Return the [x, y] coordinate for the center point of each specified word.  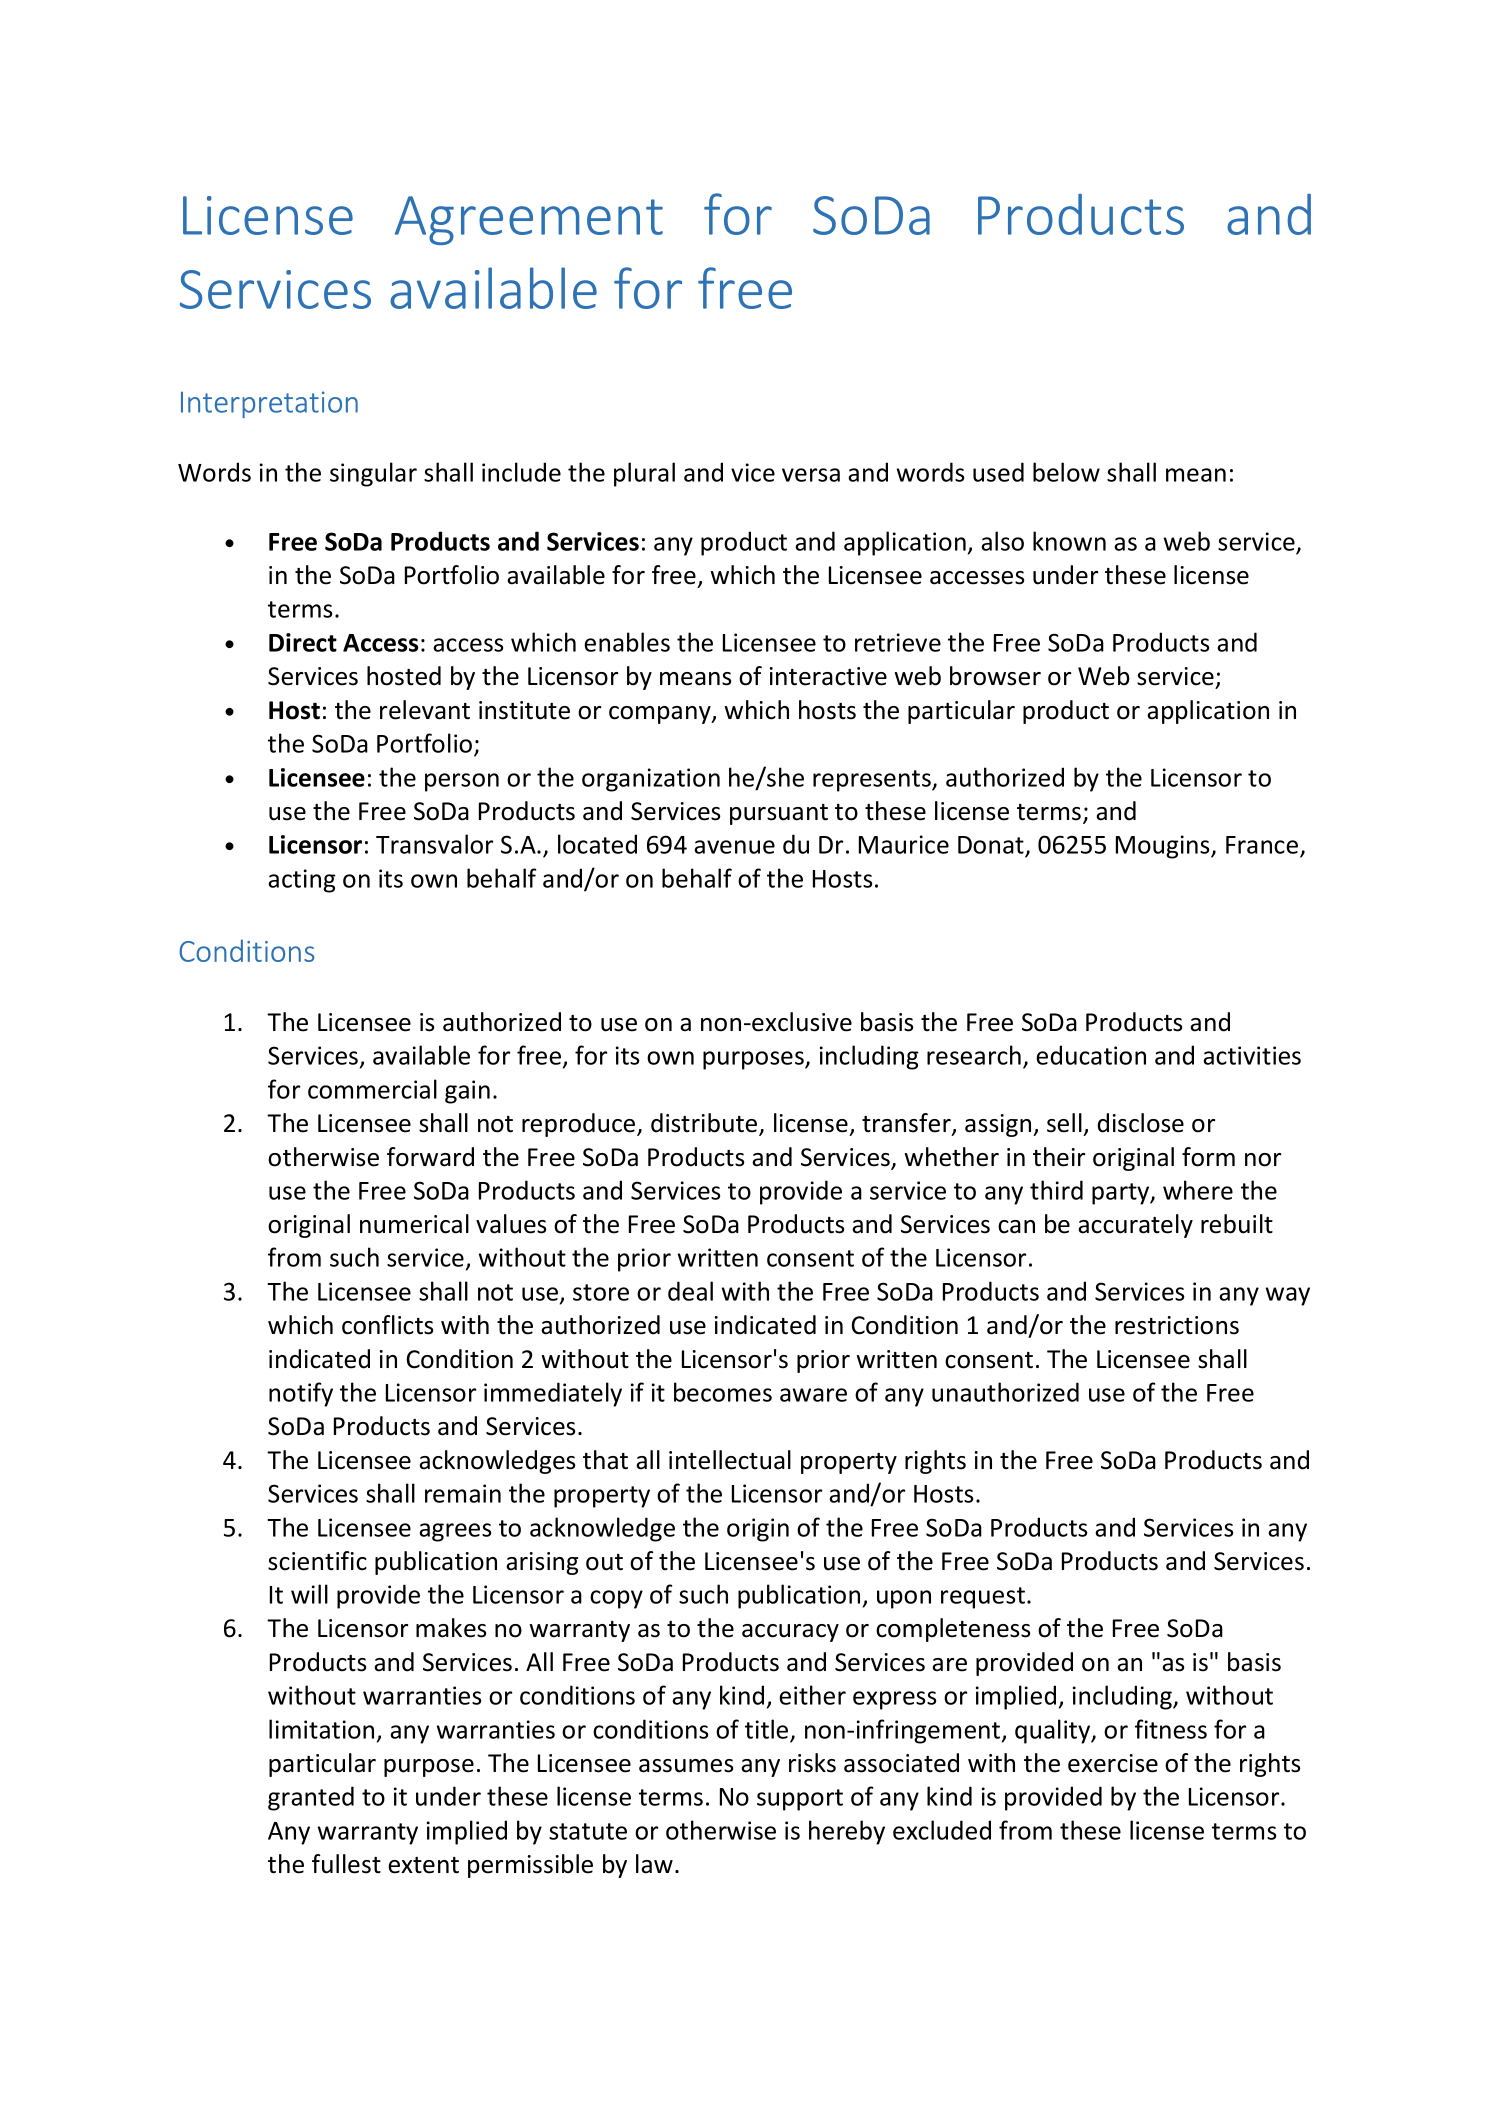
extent [423, 1865]
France [1263, 846]
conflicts [387, 1325]
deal [690, 1291]
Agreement [529, 220]
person [462, 782]
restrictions [1177, 1325]
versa [811, 475]
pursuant [779, 814]
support [800, 1800]
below [1066, 472]
